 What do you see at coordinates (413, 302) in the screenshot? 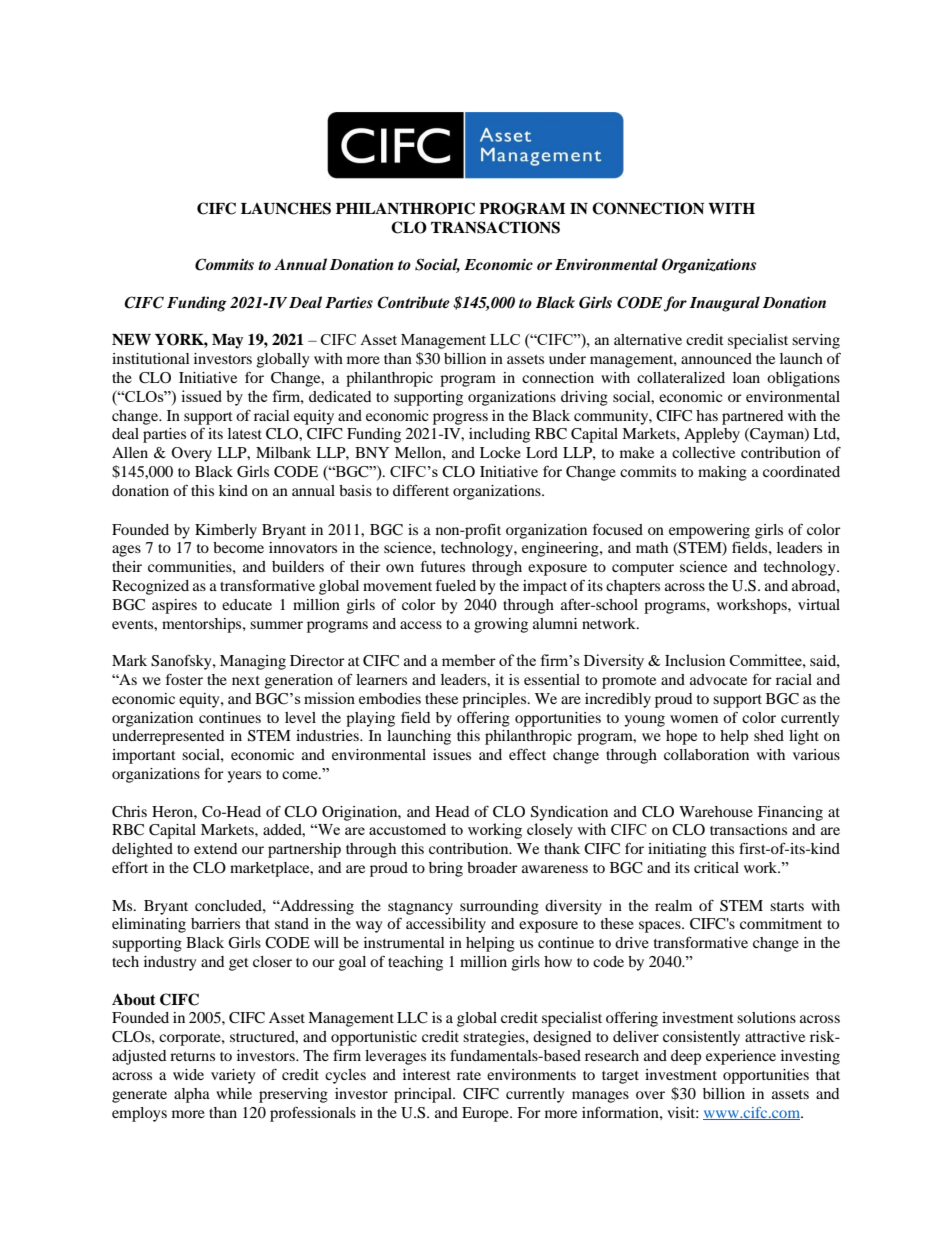
I see `Contribute` at bounding box center [413, 302].
